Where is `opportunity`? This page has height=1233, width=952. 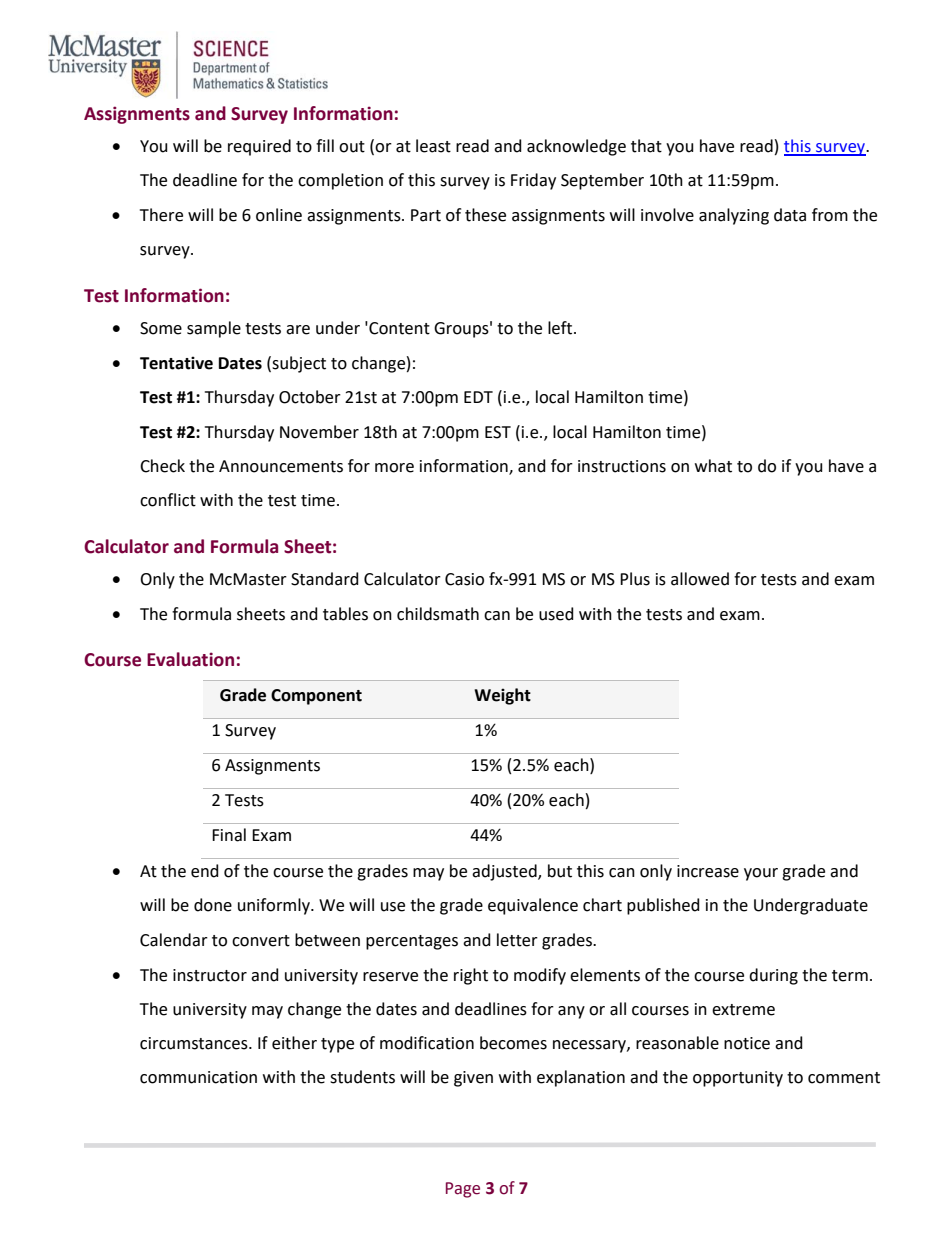 opportunity is located at coordinates (738, 1079).
